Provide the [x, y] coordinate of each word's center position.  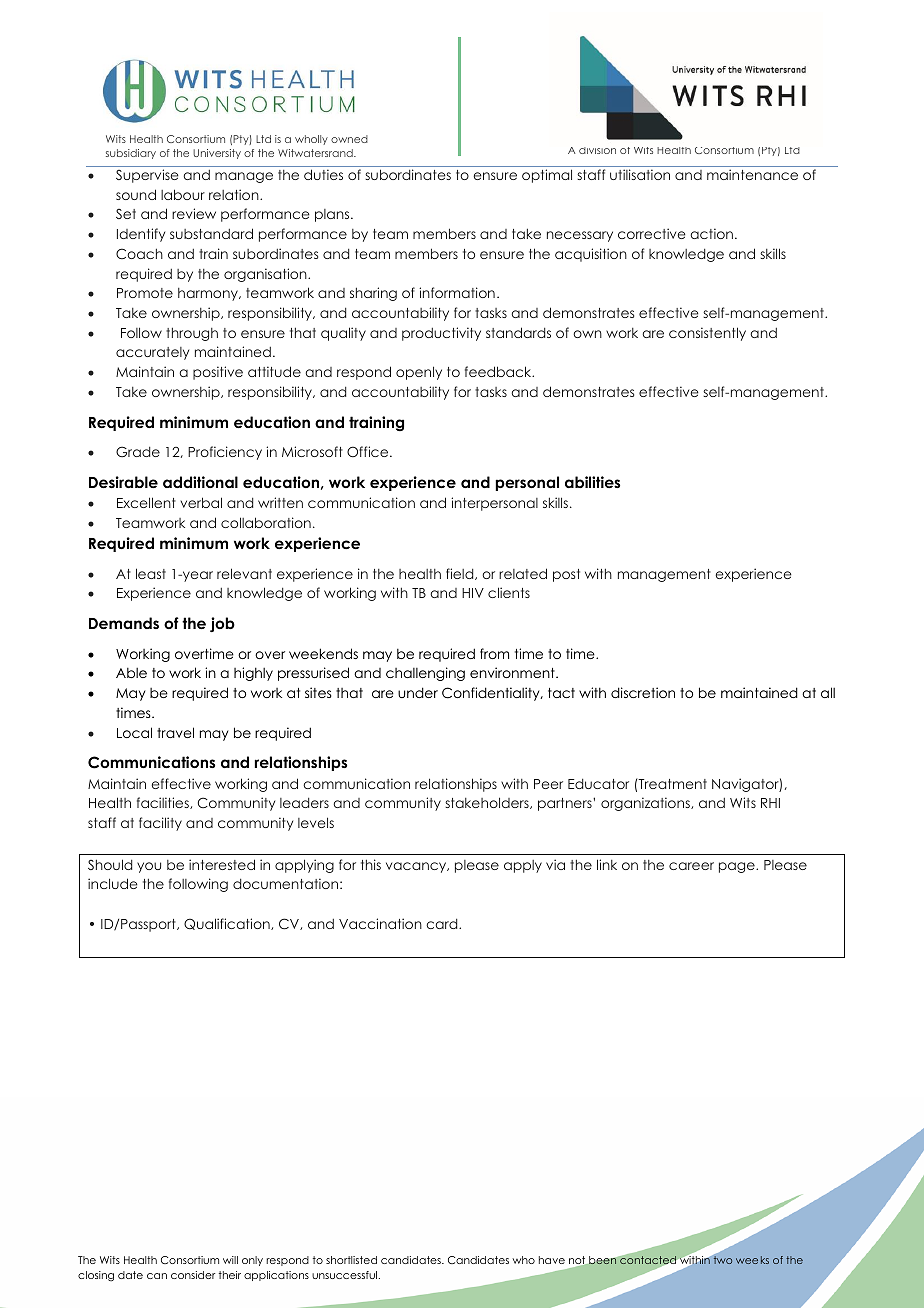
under [418, 692]
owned [349, 139]
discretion [643, 692]
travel [175, 732]
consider [193, 1275]
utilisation [640, 174]
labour [183, 194]
